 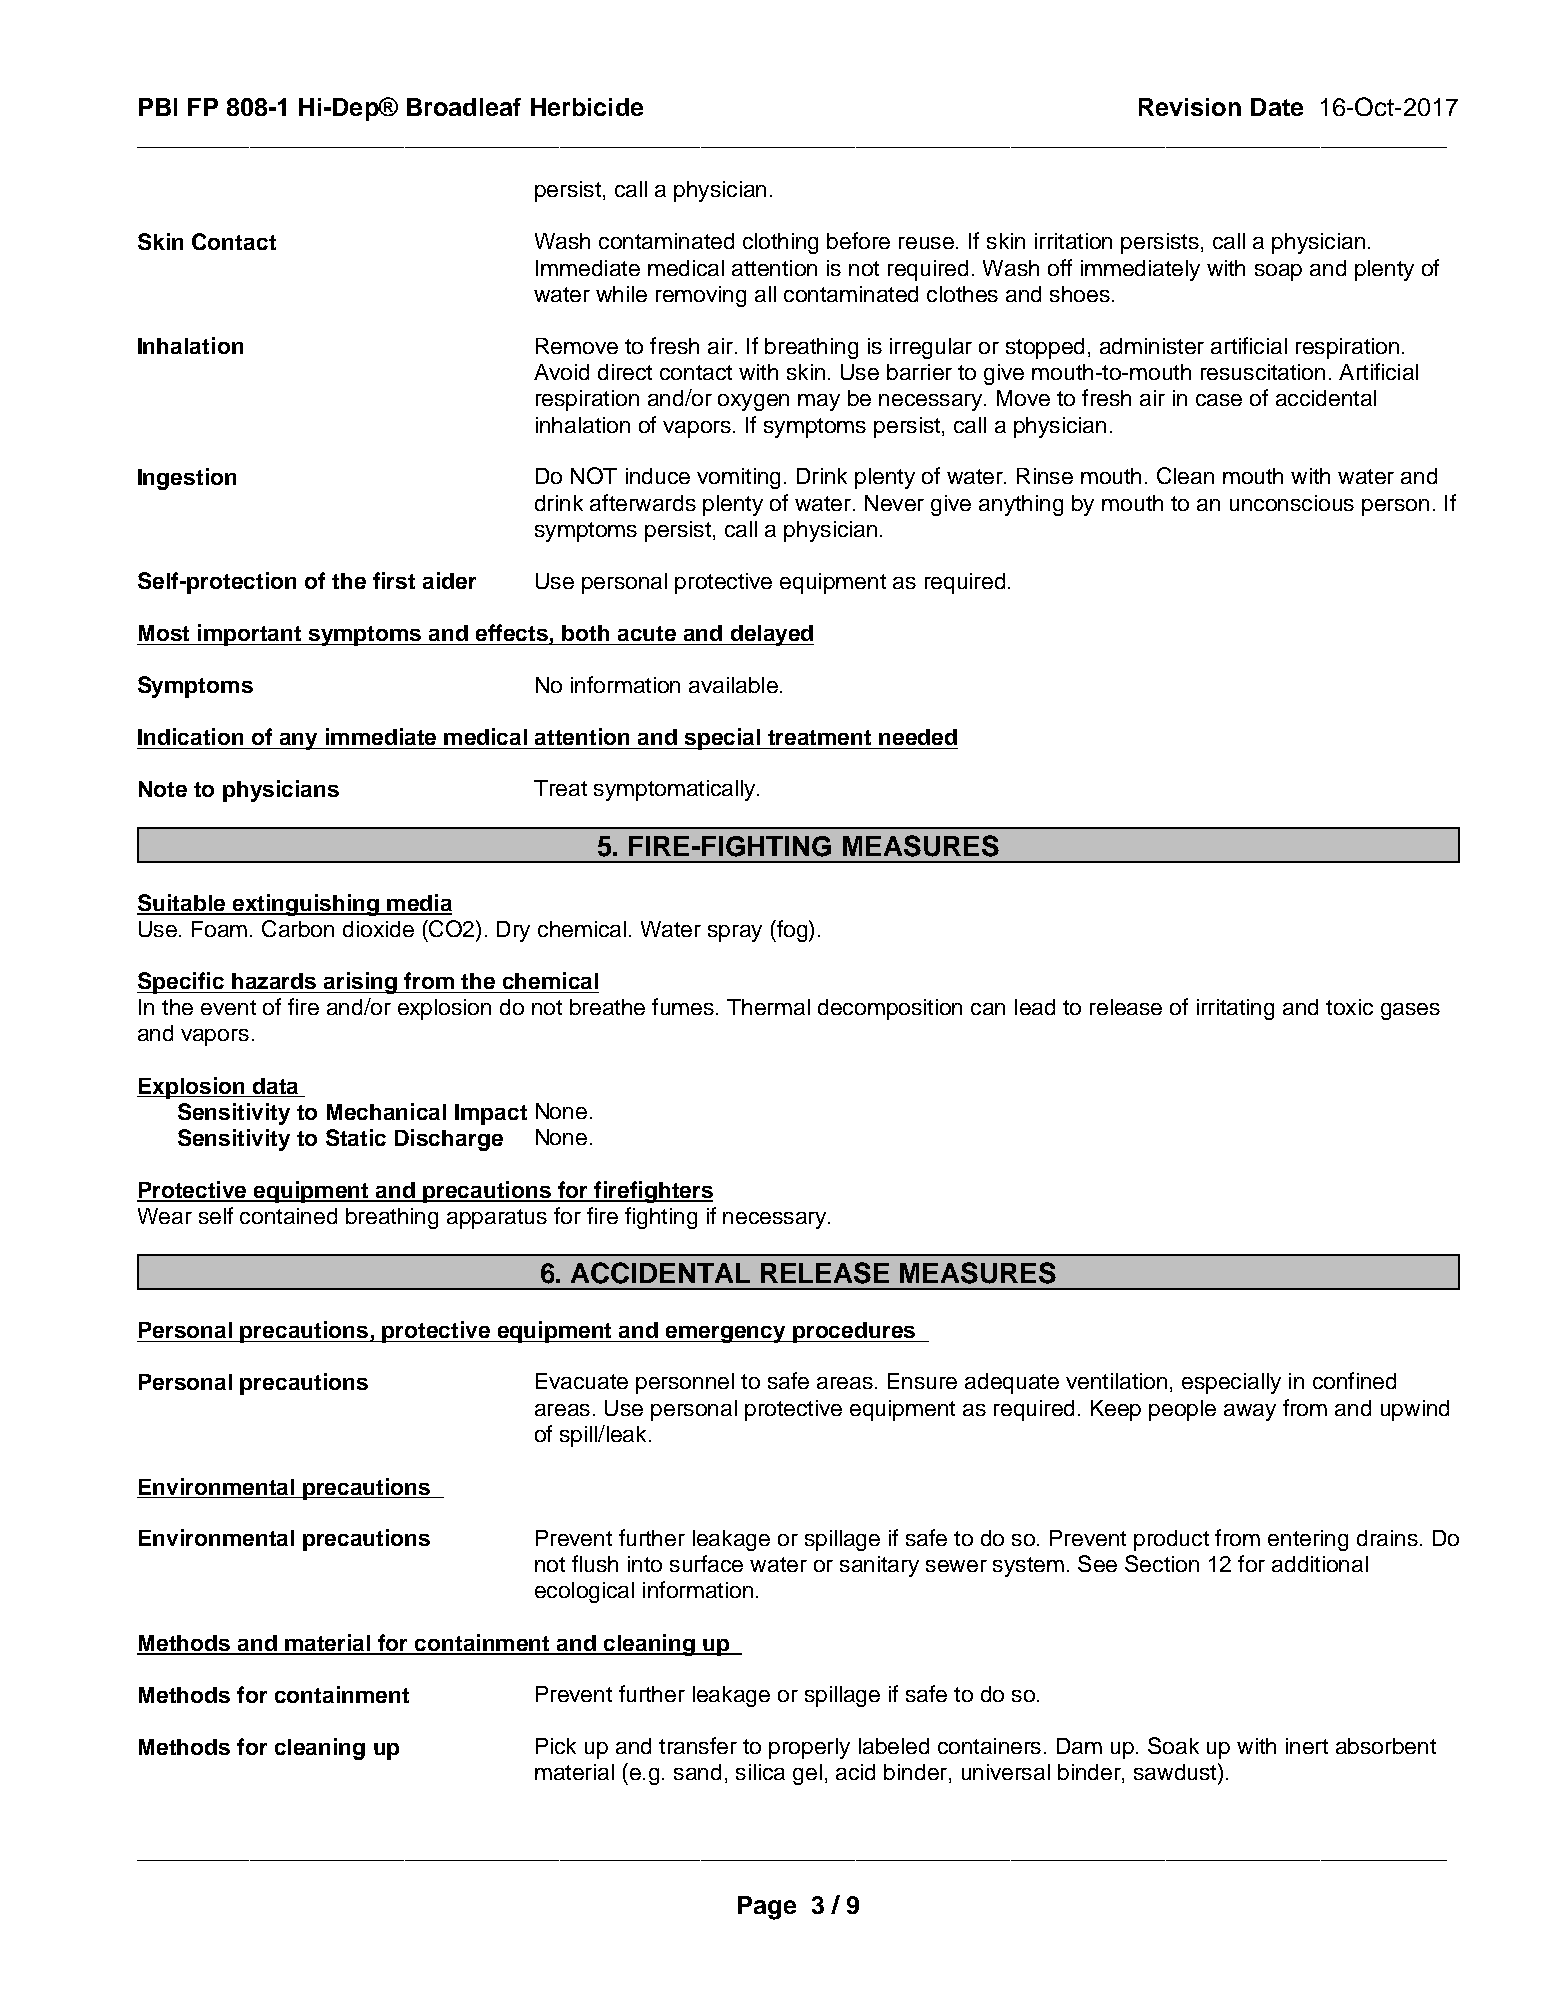 What do you see at coordinates (190, 736) in the screenshot?
I see `Indication` at bounding box center [190, 736].
